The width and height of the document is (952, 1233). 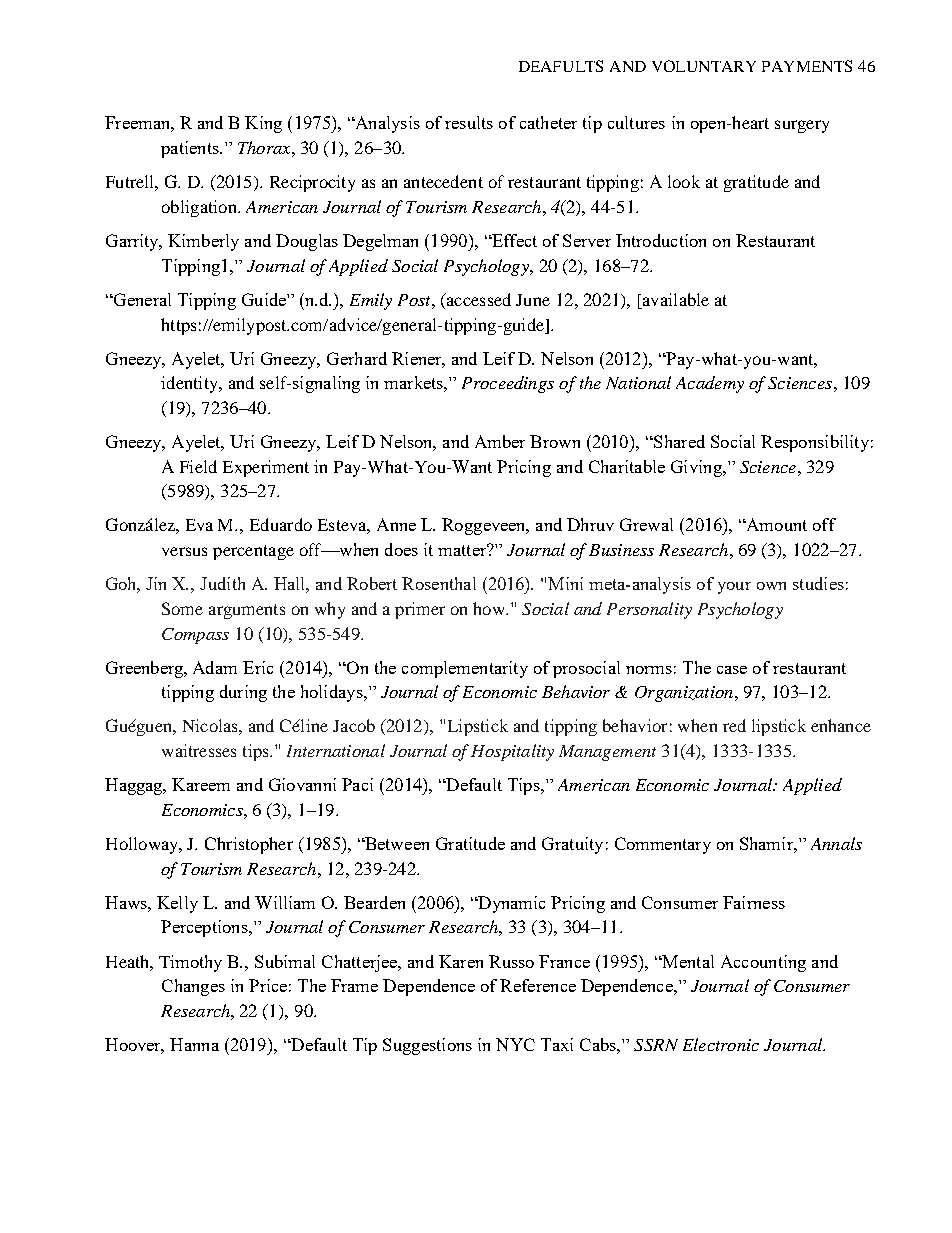 I want to click on surgery, so click(x=802, y=126).
